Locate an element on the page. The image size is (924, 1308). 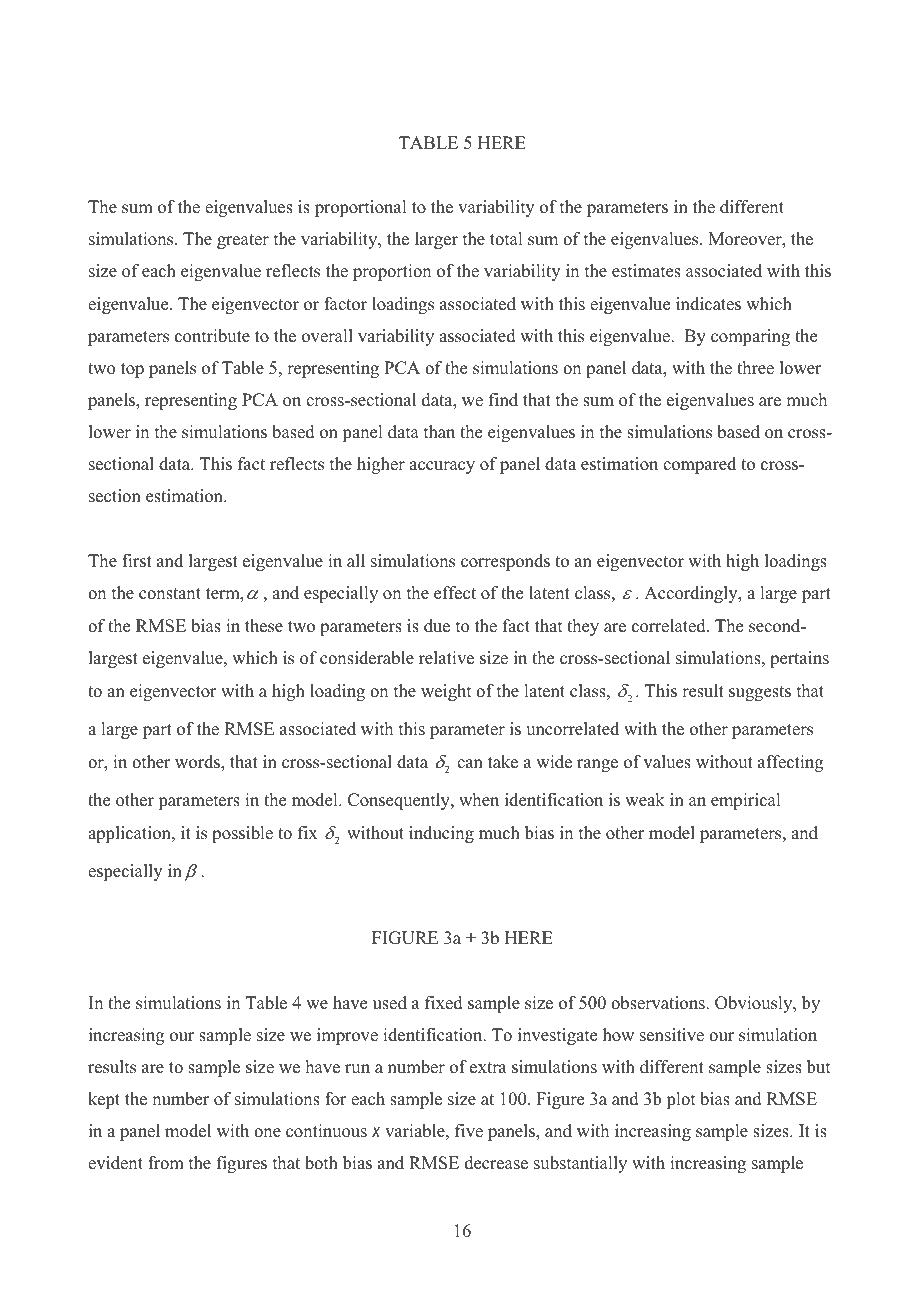
compared is located at coordinates (699, 465).
